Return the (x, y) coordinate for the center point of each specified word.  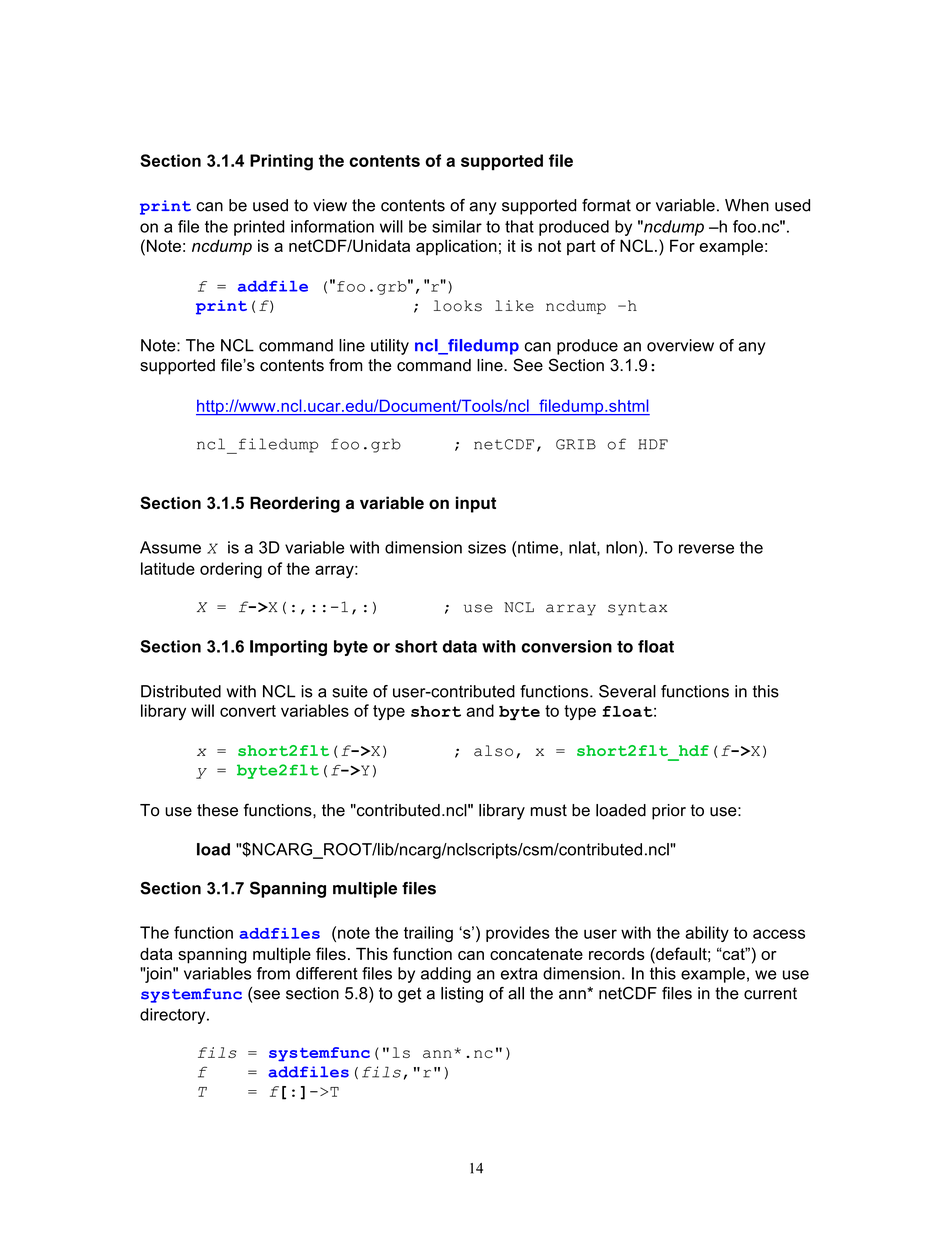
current (770, 993)
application (456, 247)
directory (174, 1016)
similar (457, 226)
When (747, 205)
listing (462, 995)
